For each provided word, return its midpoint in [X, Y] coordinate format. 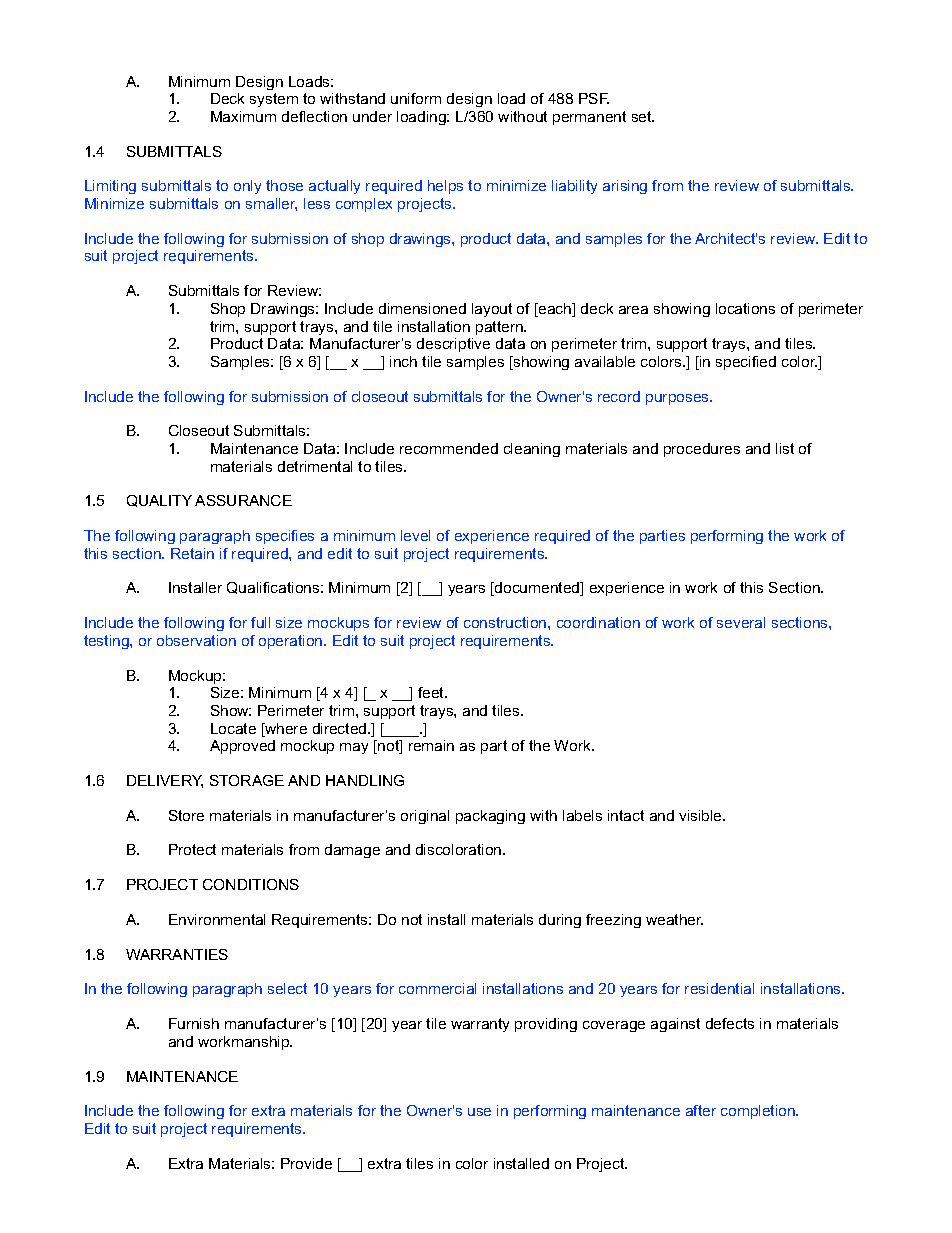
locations [745, 308]
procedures [702, 450]
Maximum [243, 116]
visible [701, 815]
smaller [271, 204]
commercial [437, 988]
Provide [306, 1163]
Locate [233, 728]
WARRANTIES [177, 954]
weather [674, 919]
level [415, 535]
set [643, 116]
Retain [192, 553]
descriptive [453, 345]
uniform [416, 98]
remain [431, 745]
